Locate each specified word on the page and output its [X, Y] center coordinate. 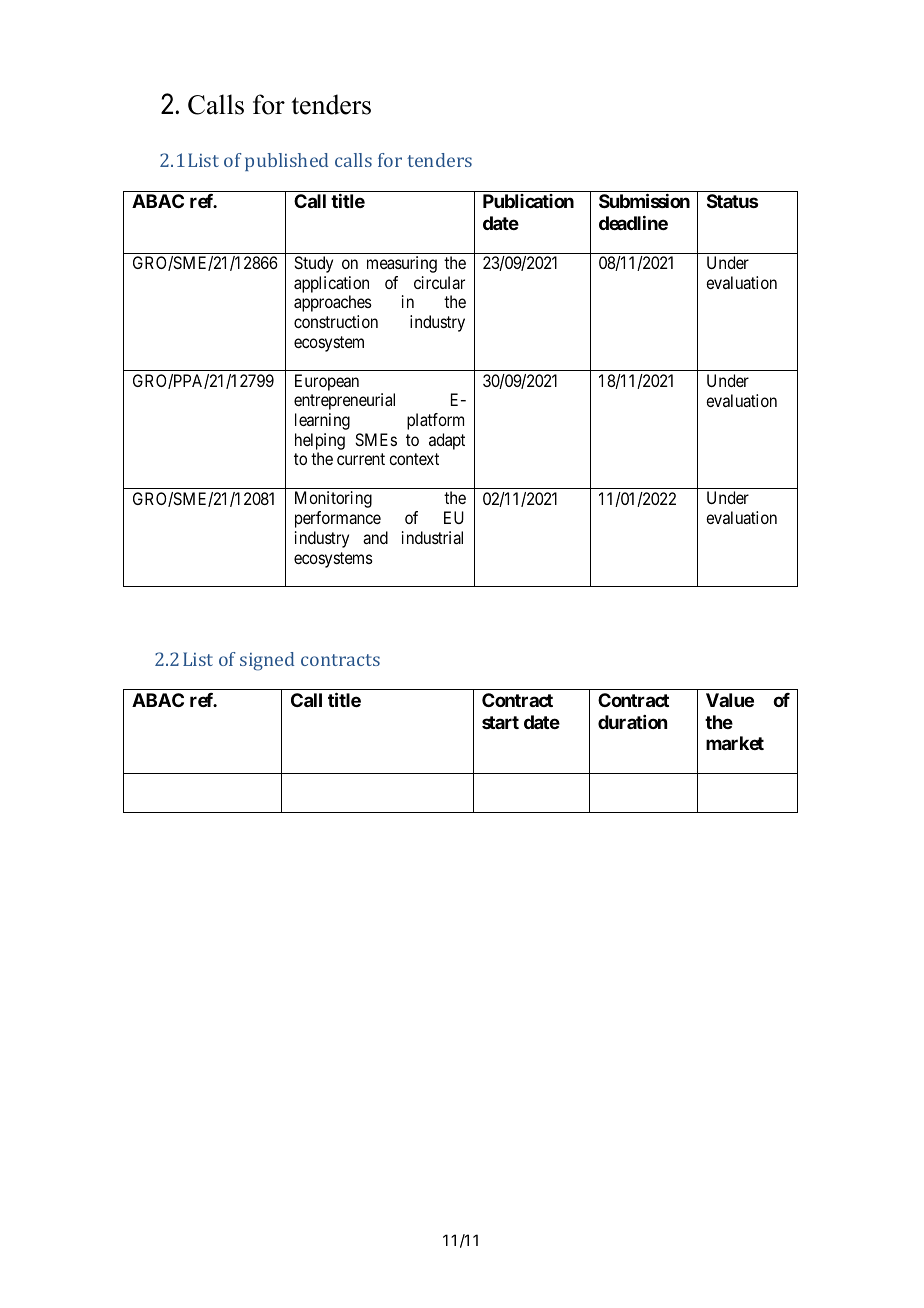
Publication [528, 201]
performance [338, 519]
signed [267, 661]
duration [632, 722]
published [286, 162]
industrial [432, 537]
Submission [644, 200]
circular [439, 282]
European [327, 382]
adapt [447, 441]
